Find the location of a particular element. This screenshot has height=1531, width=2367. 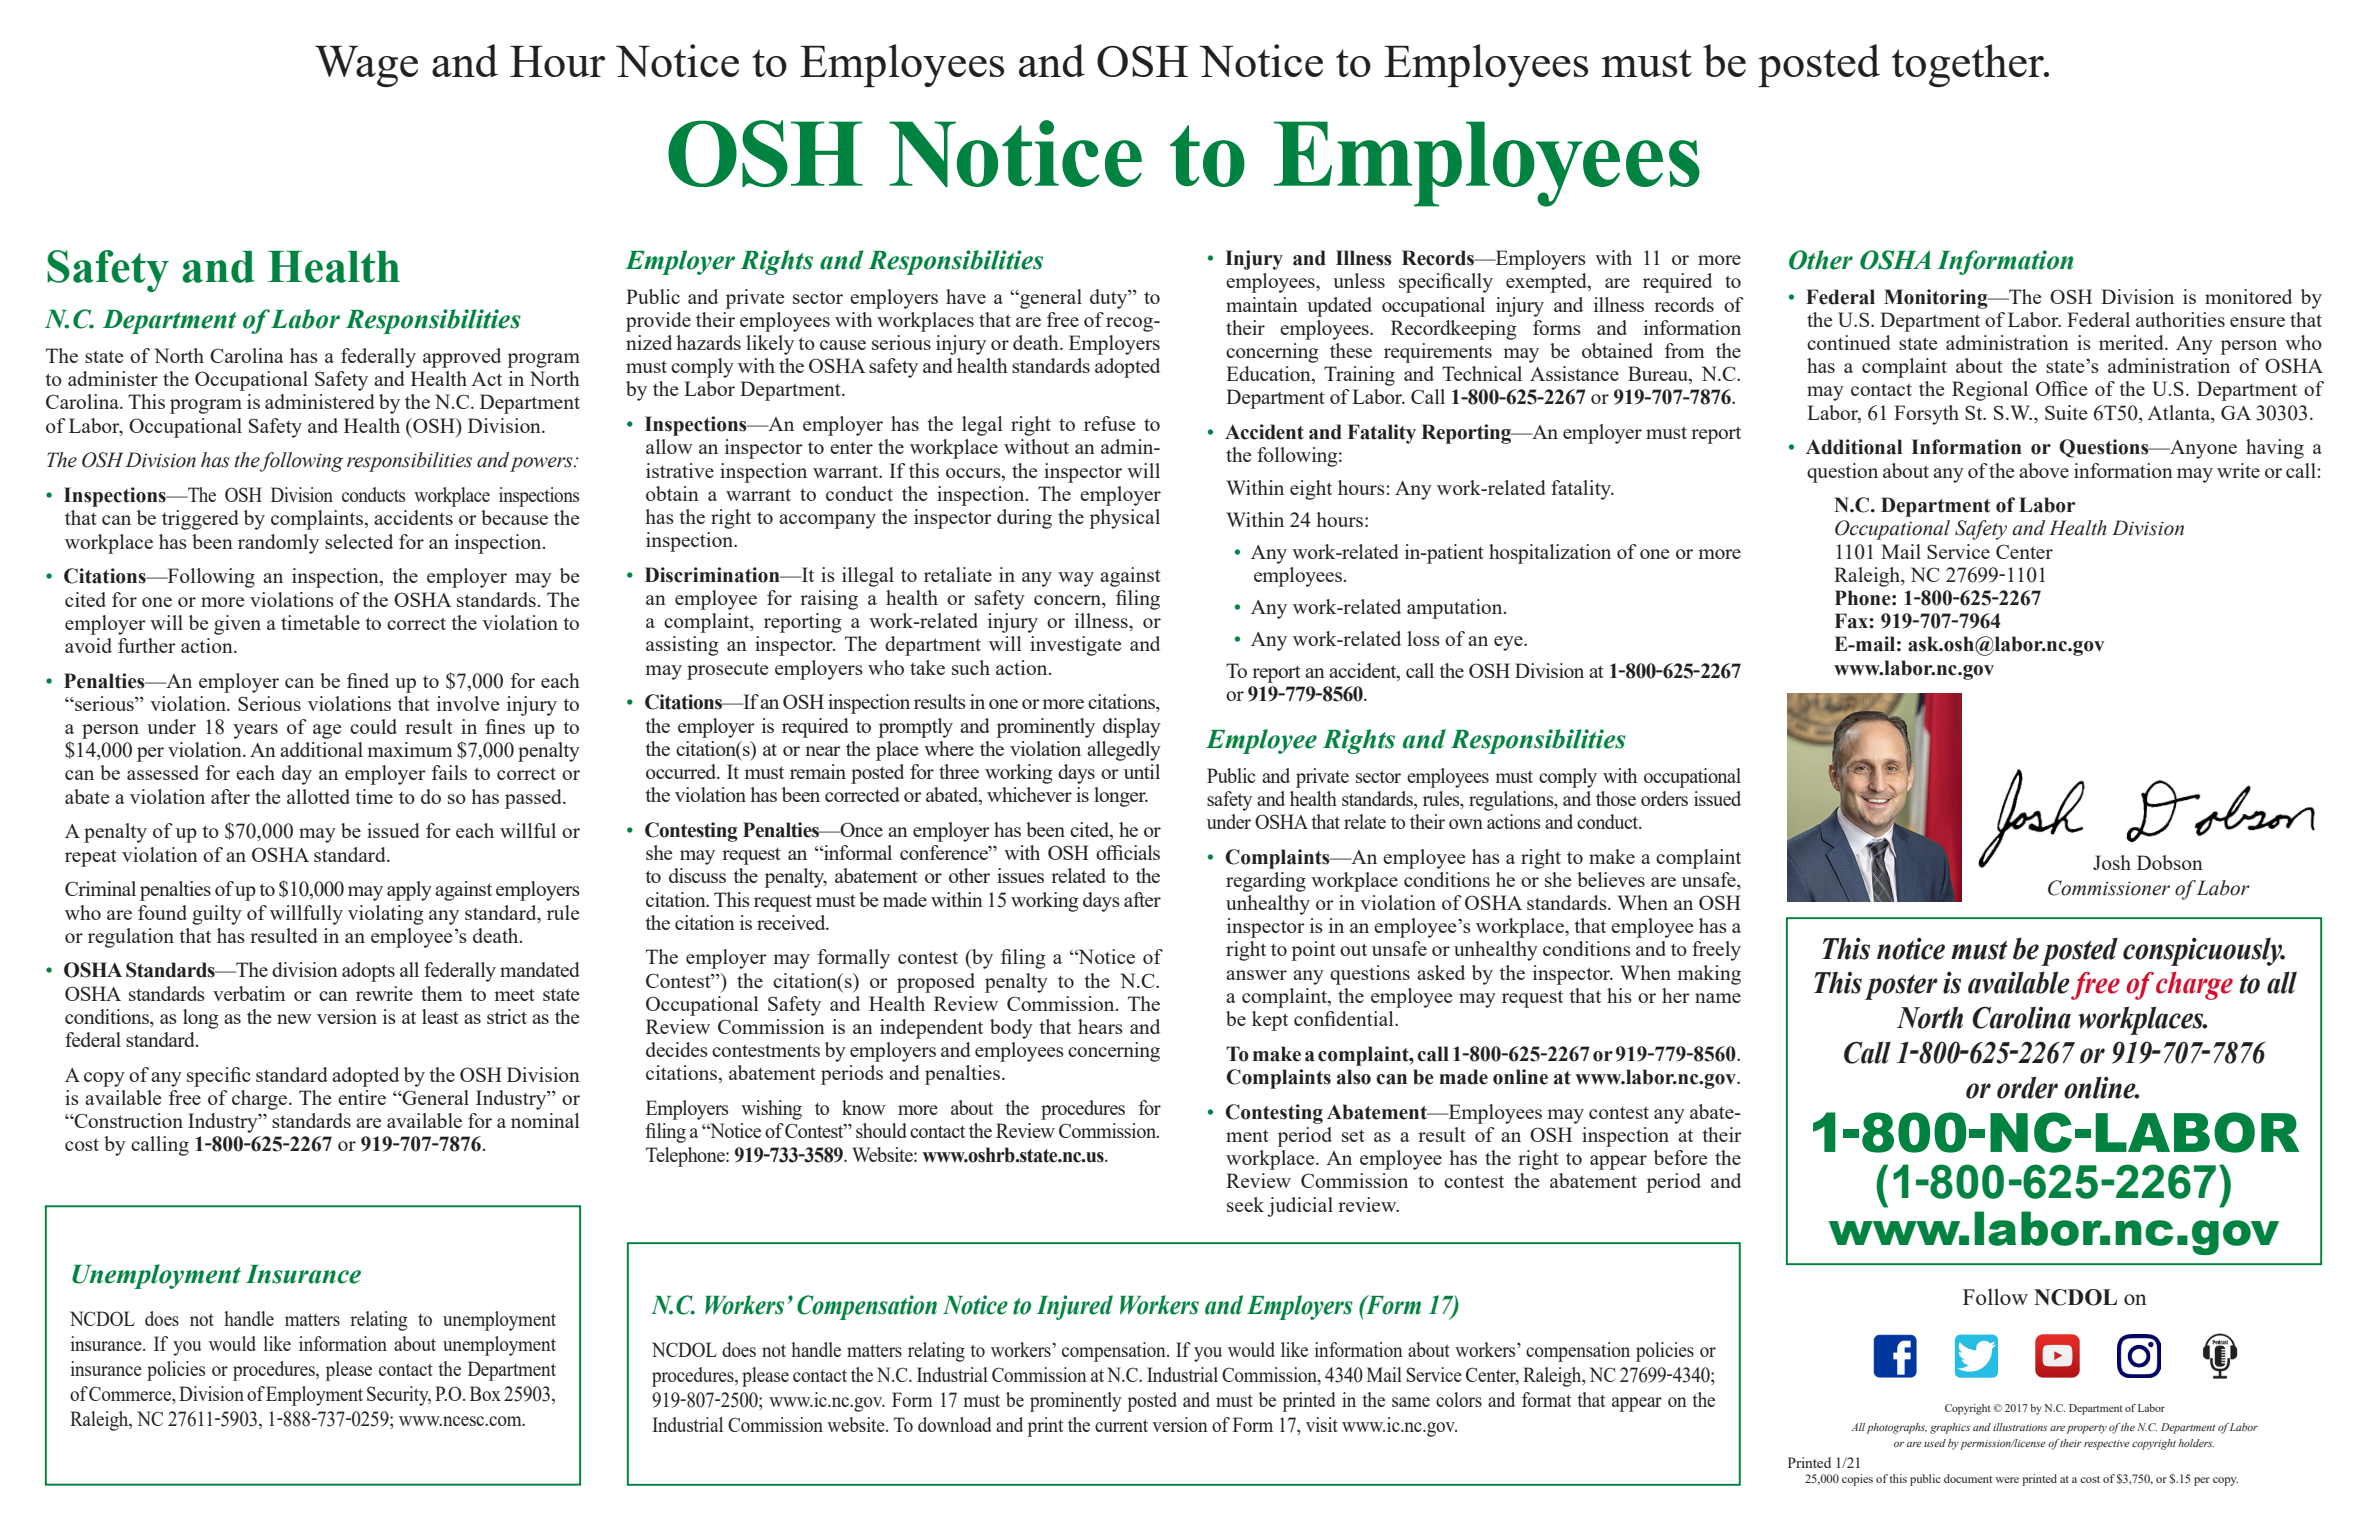

above is located at coordinates (2044, 470).
